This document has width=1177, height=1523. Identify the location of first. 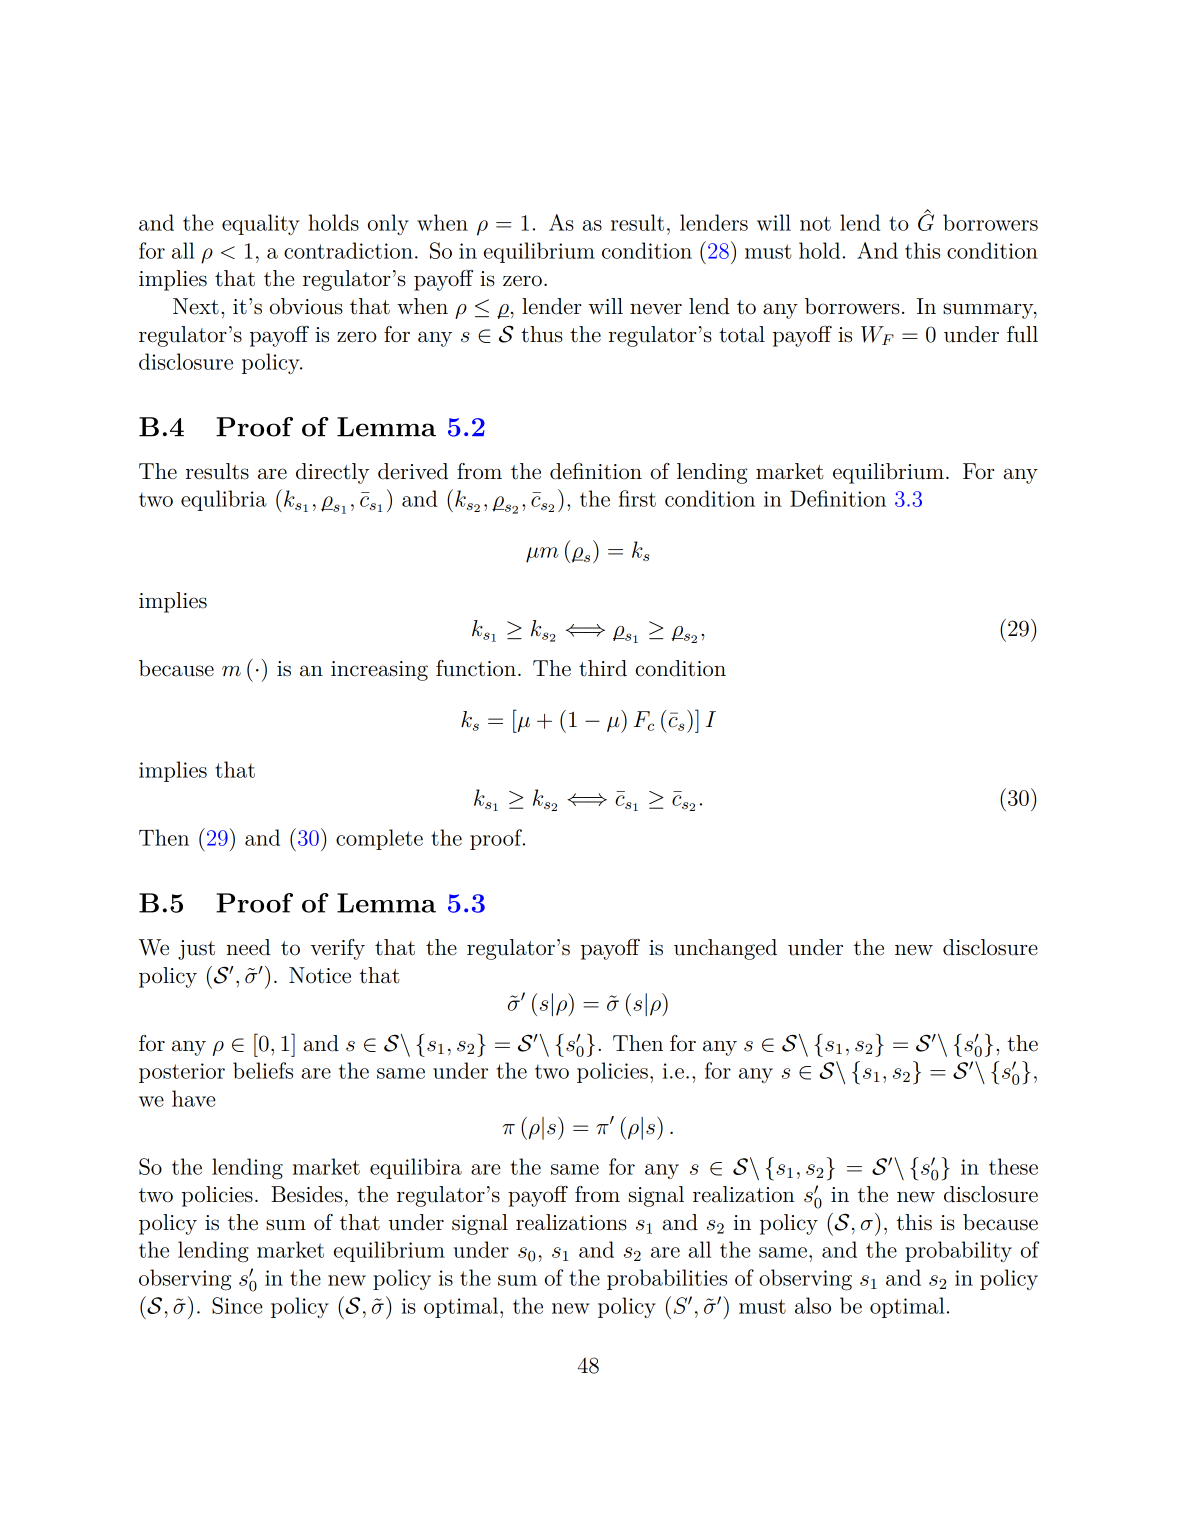
(637, 498).
